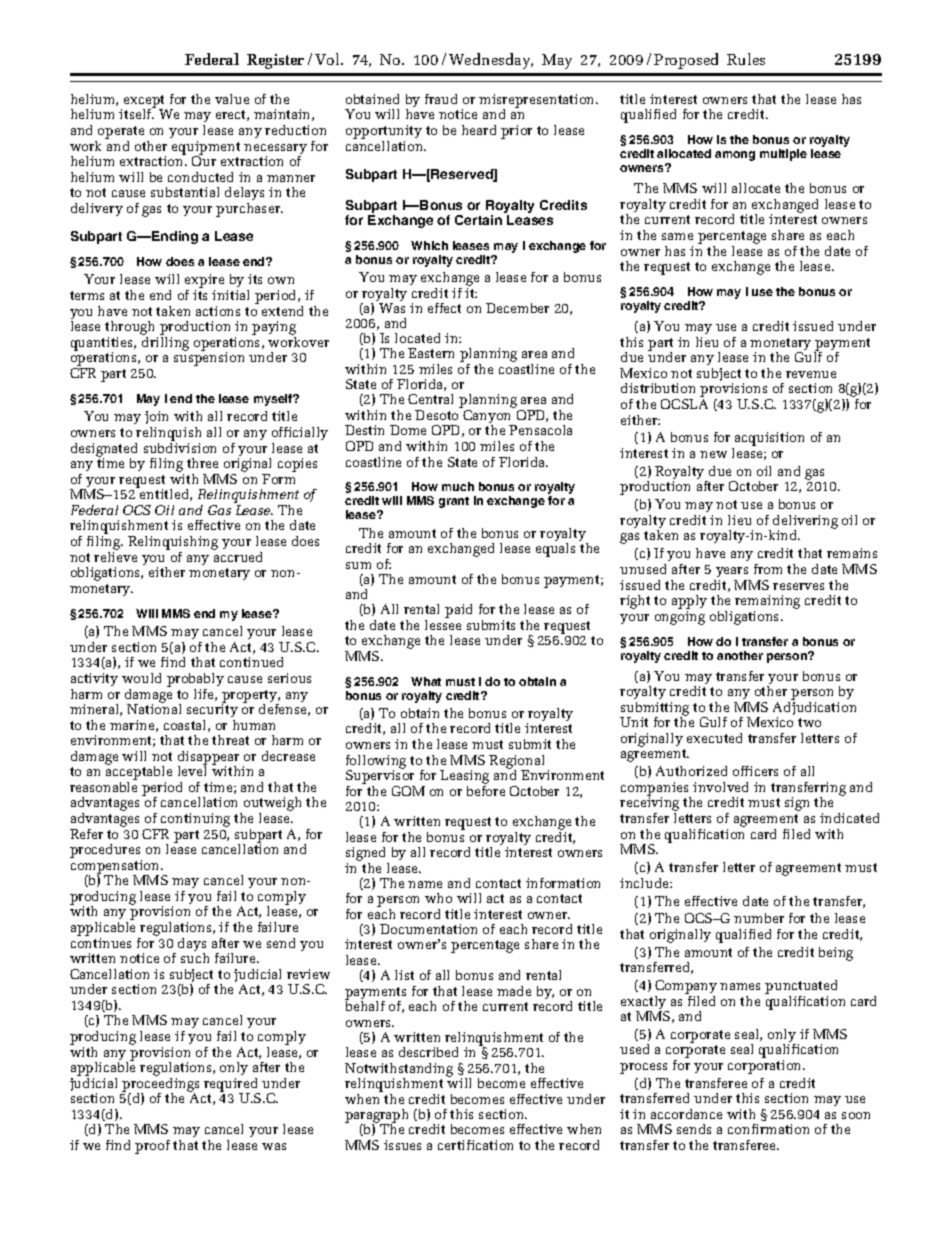  Describe the element at coordinates (154, 708) in the screenshot. I see `National` at that location.
